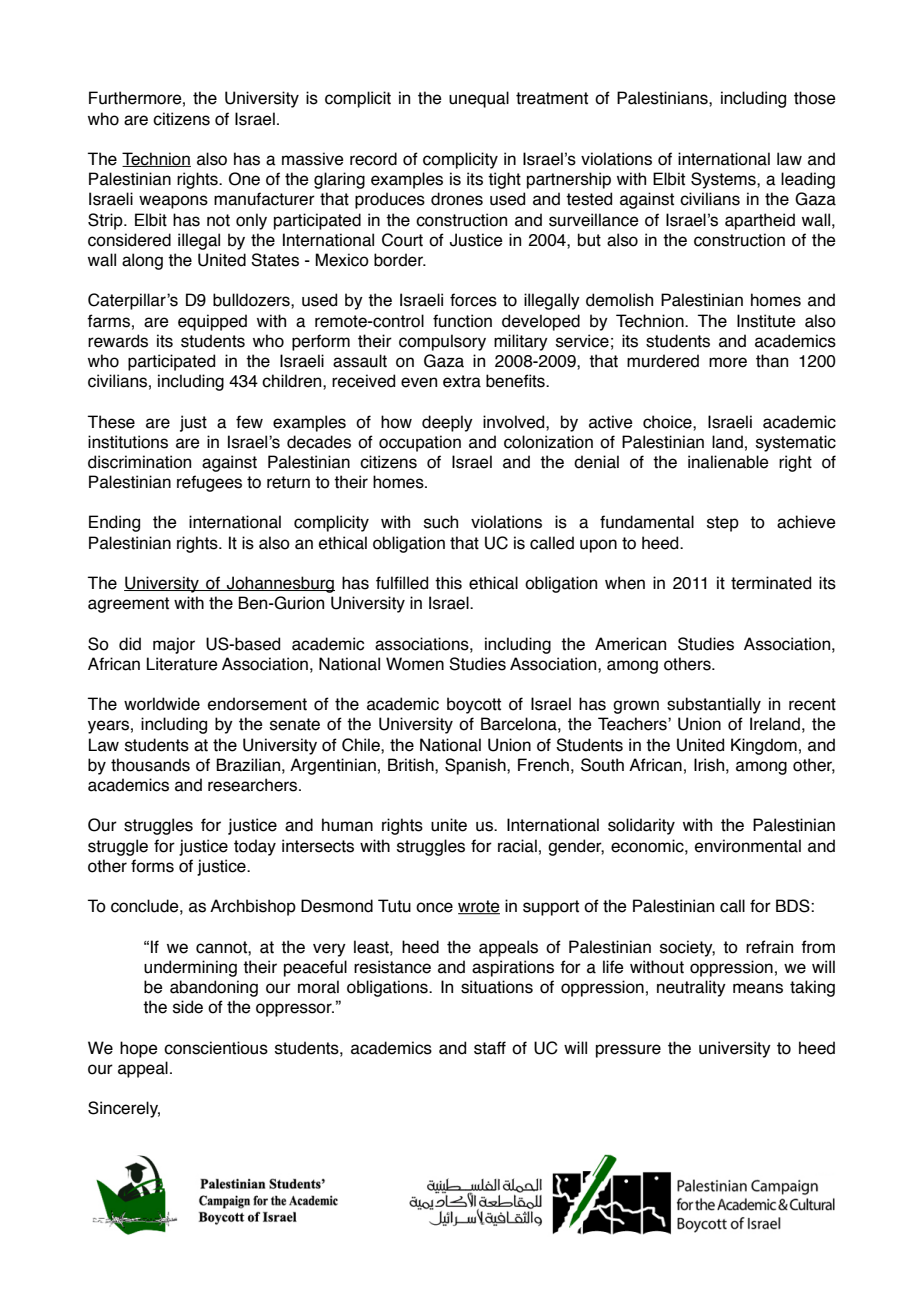  What do you see at coordinates (128, 605) in the screenshot?
I see `agreement` at bounding box center [128, 605].
